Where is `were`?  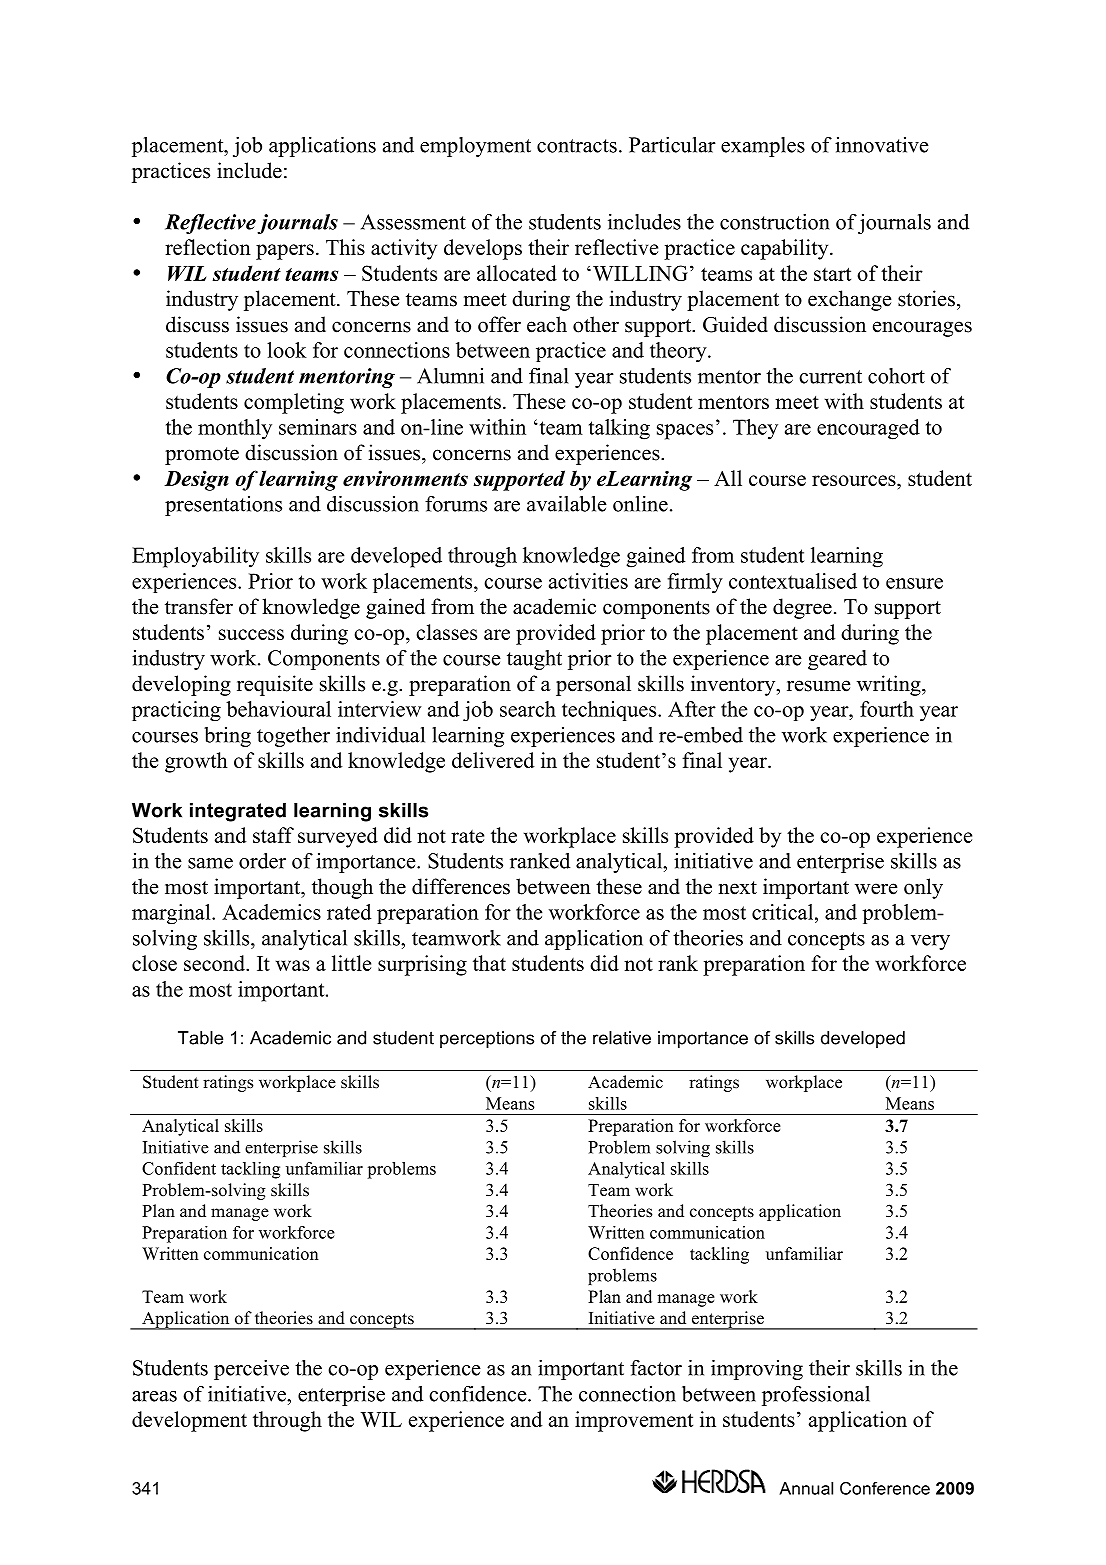 were is located at coordinates (876, 889).
